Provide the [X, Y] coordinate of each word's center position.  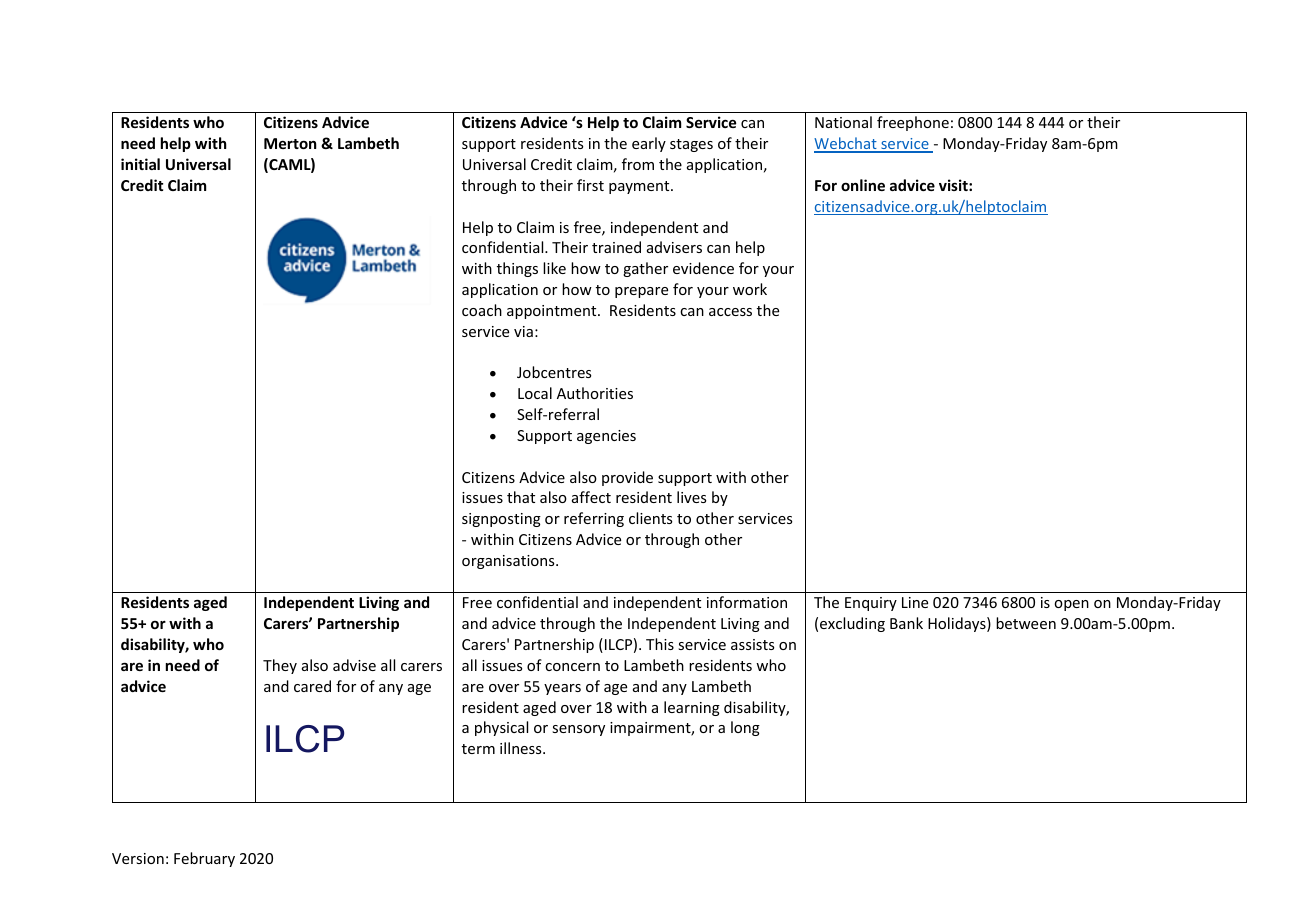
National [843, 122]
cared [312, 686]
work [750, 289]
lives [691, 497]
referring [594, 519]
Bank [906, 623]
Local [535, 393]
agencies [606, 437]
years [562, 689]
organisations [509, 562]
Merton [290, 143]
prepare [641, 292]
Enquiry [871, 604]
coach [482, 310]
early [649, 144]
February [204, 859]
